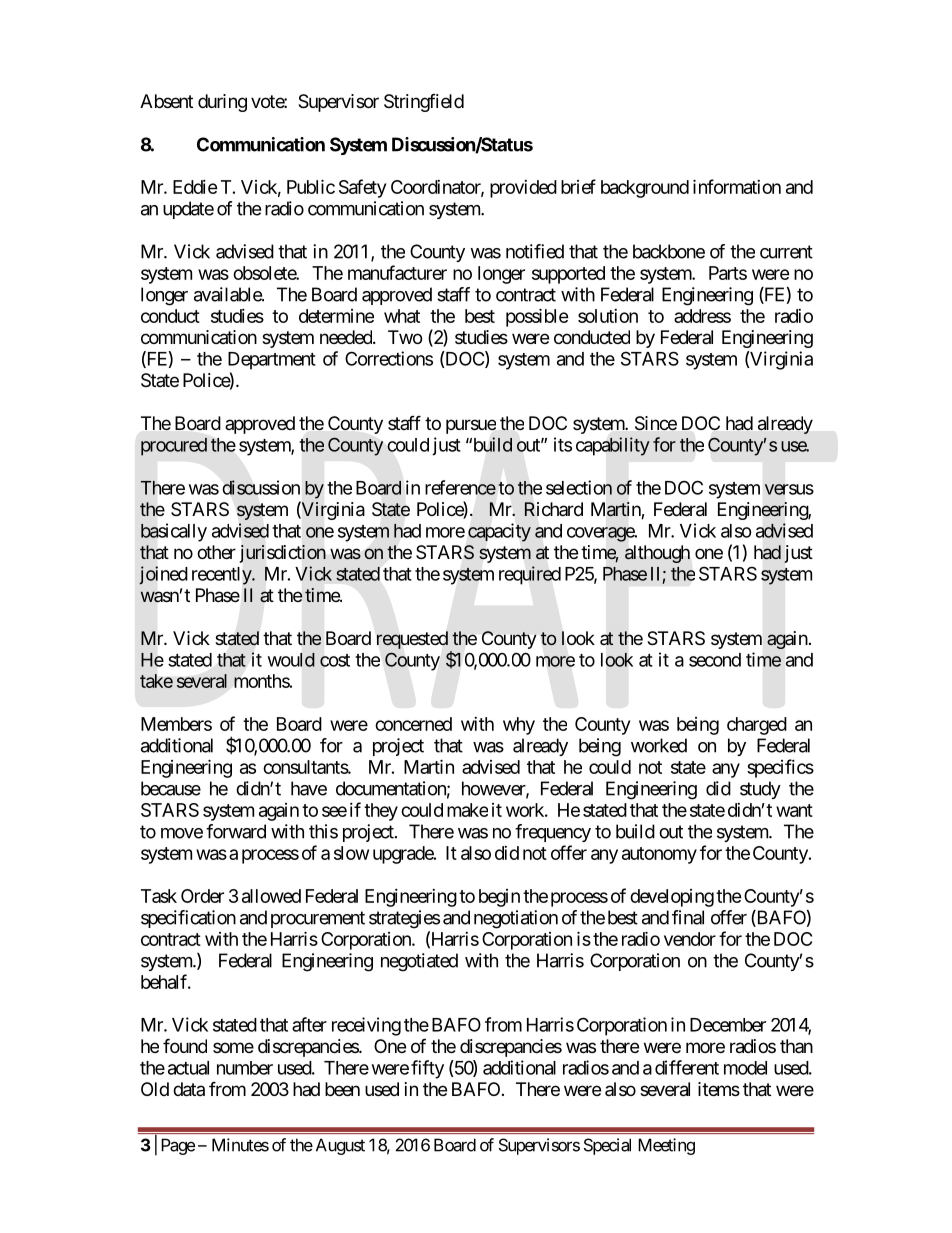 The image size is (952, 1233). What do you see at coordinates (523, 189) in the screenshot?
I see `provided` at bounding box center [523, 189].
